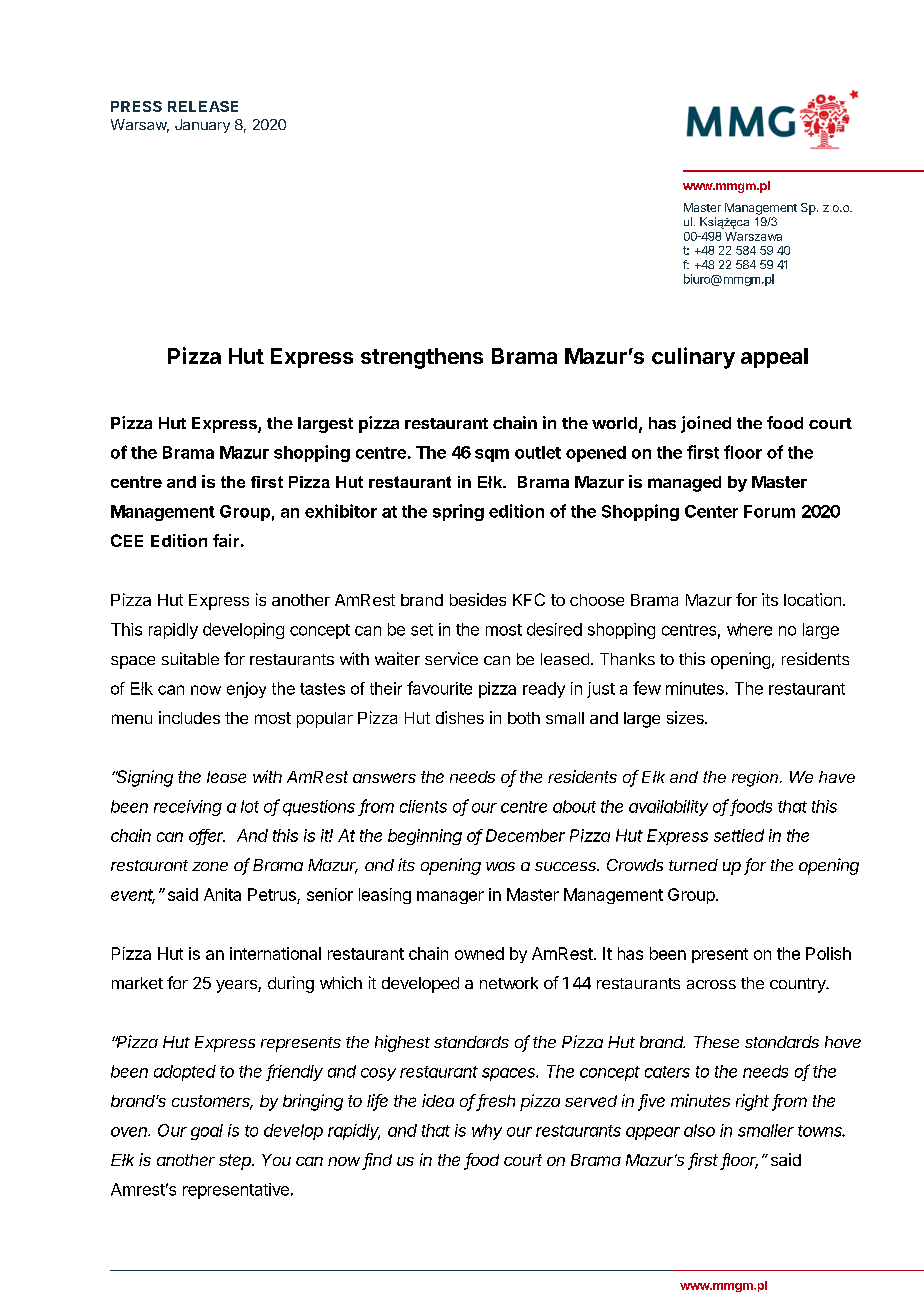 The height and width of the screenshot is (1308, 924). Describe the element at coordinates (752, 1102) in the screenshot. I see `right` at that location.
